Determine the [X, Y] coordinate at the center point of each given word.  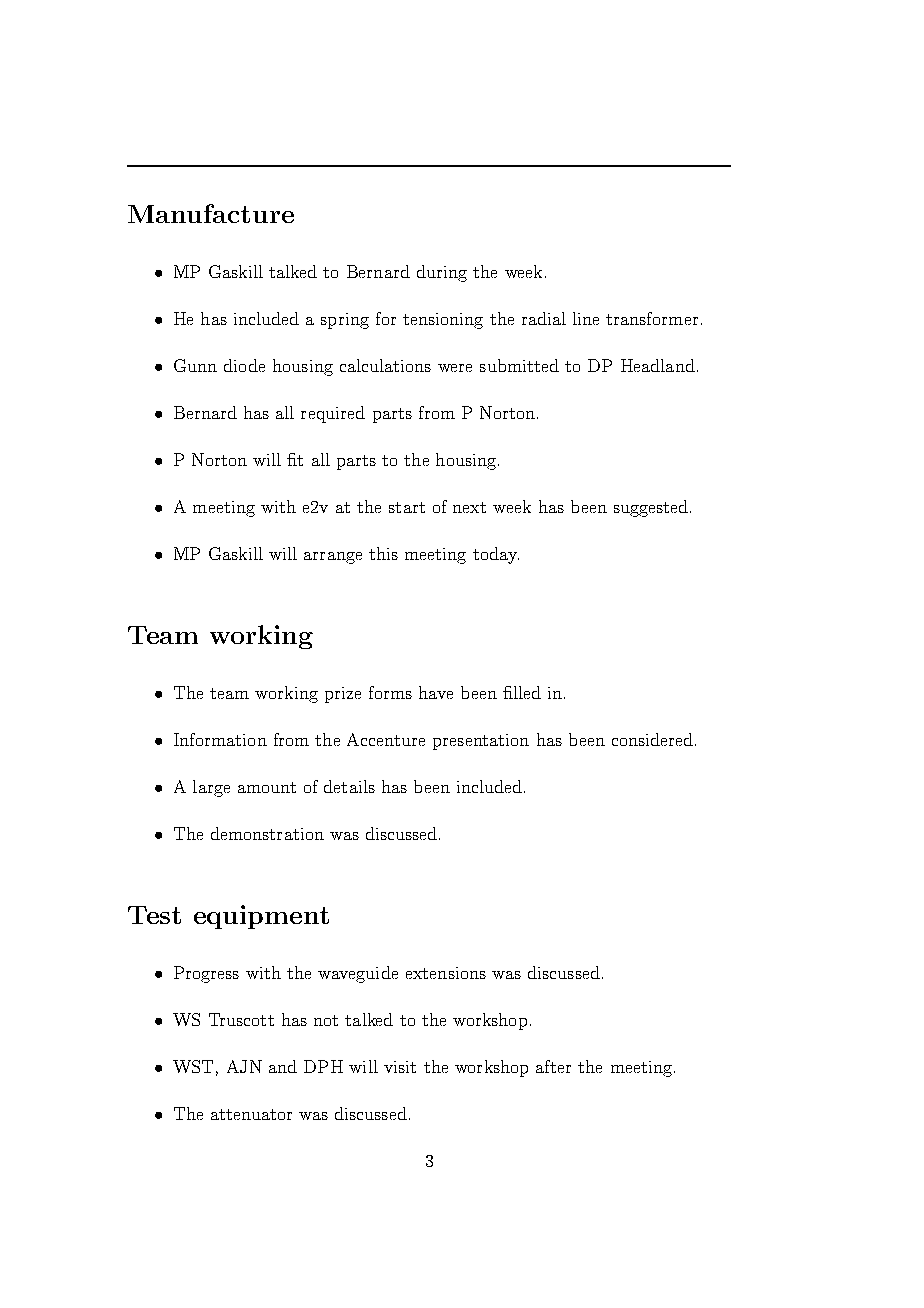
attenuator [251, 1114]
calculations [385, 365]
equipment [261, 917]
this [383, 553]
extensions [446, 973]
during [442, 273]
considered [652, 739]
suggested [651, 508]
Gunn [195, 365]
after [553, 1066]
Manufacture [211, 213]
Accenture [386, 739]
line [586, 318]
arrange [333, 558]
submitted [519, 365]
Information [220, 739]
